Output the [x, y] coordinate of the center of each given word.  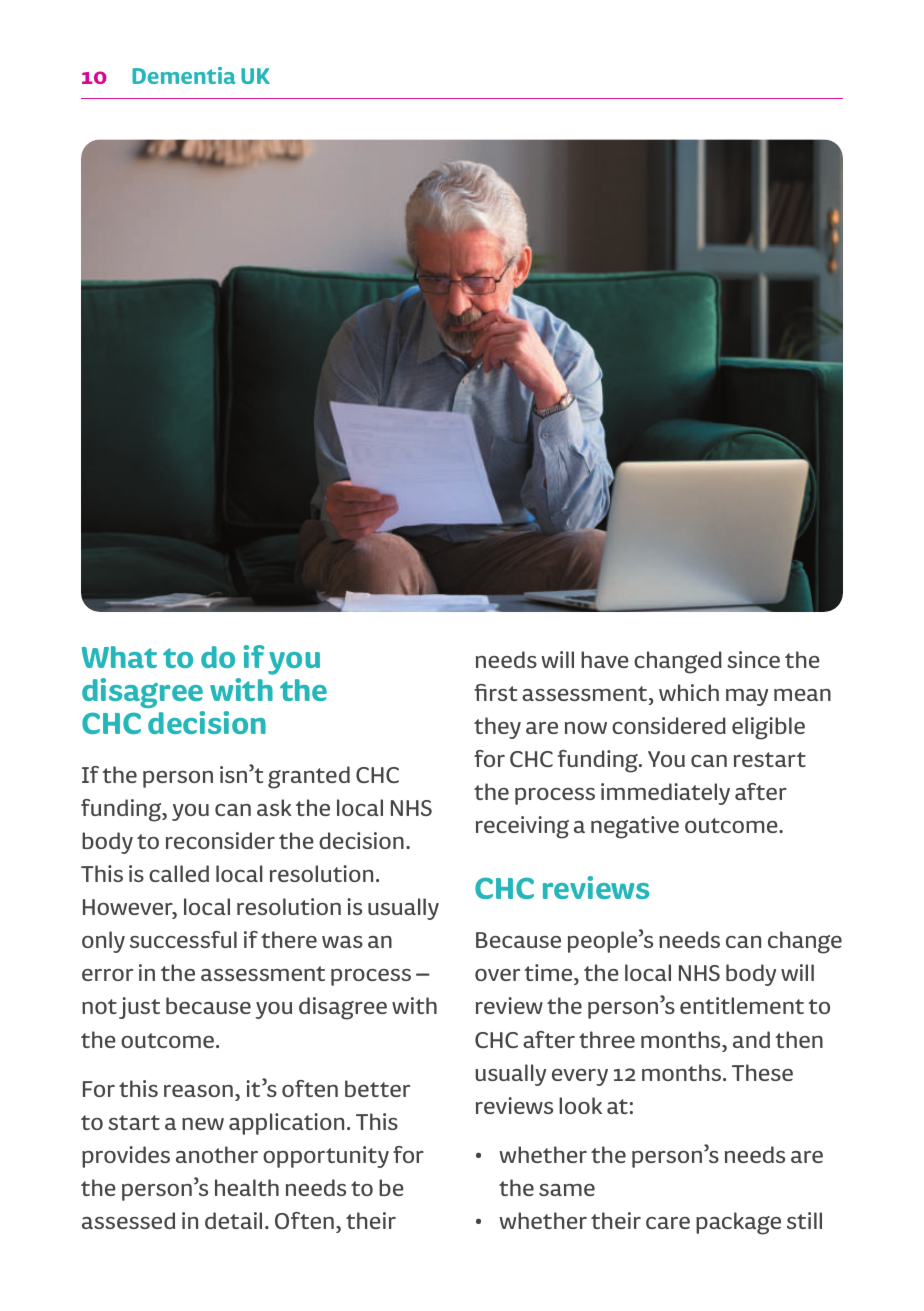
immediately [665, 794]
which [689, 692]
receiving [522, 827]
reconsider [220, 840]
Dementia [184, 75]
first [496, 692]
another [217, 1154]
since [753, 659]
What [119, 657]
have [605, 659]
